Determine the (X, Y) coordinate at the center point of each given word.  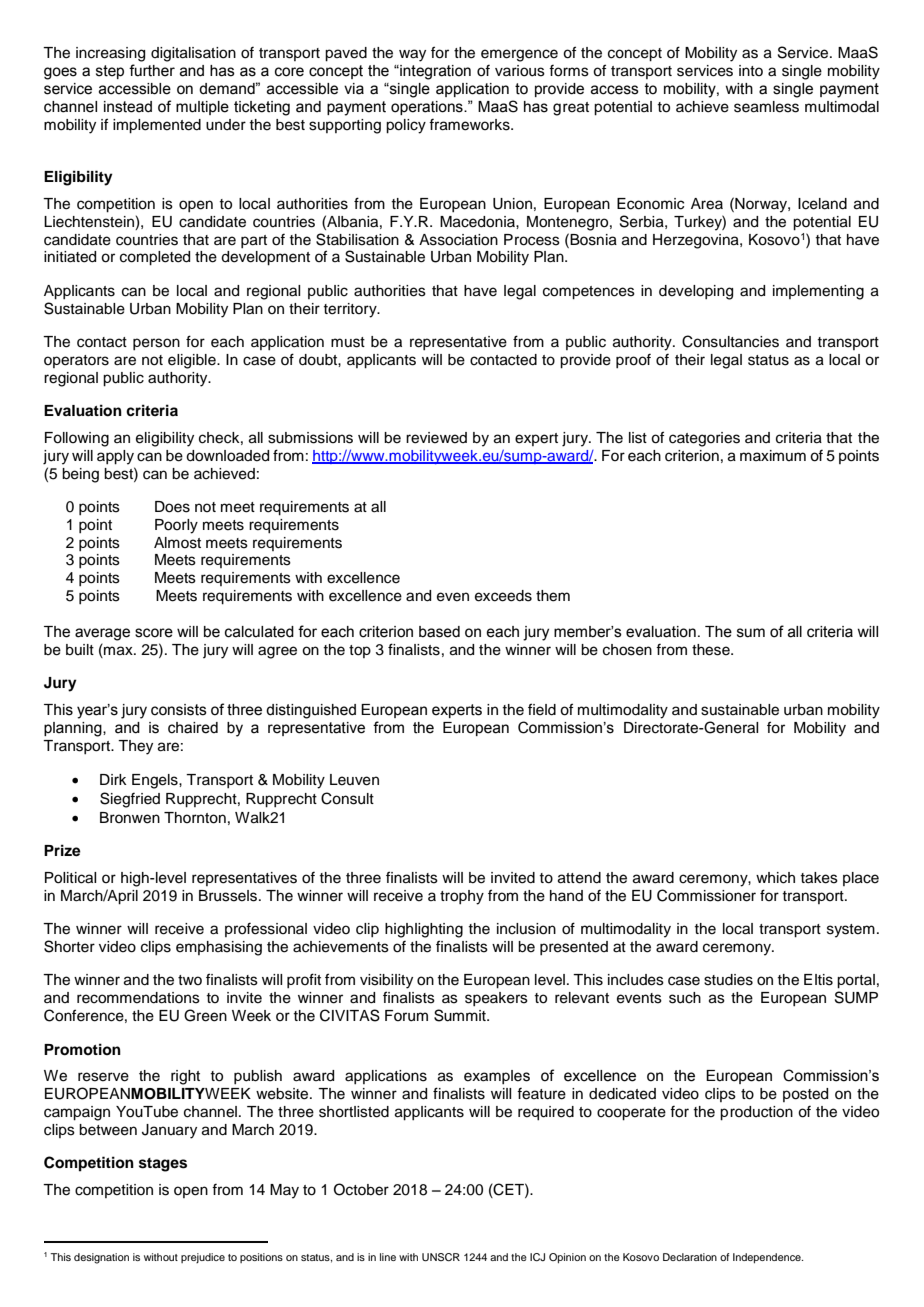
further (152, 70)
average (102, 634)
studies (728, 980)
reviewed (436, 438)
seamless (766, 107)
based (439, 632)
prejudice (203, 1258)
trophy (462, 897)
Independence (768, 1258)
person (156, 344)
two (190, 980)
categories (704, 439)
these (712, 650)
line (388, 1257)
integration (434, 72)
